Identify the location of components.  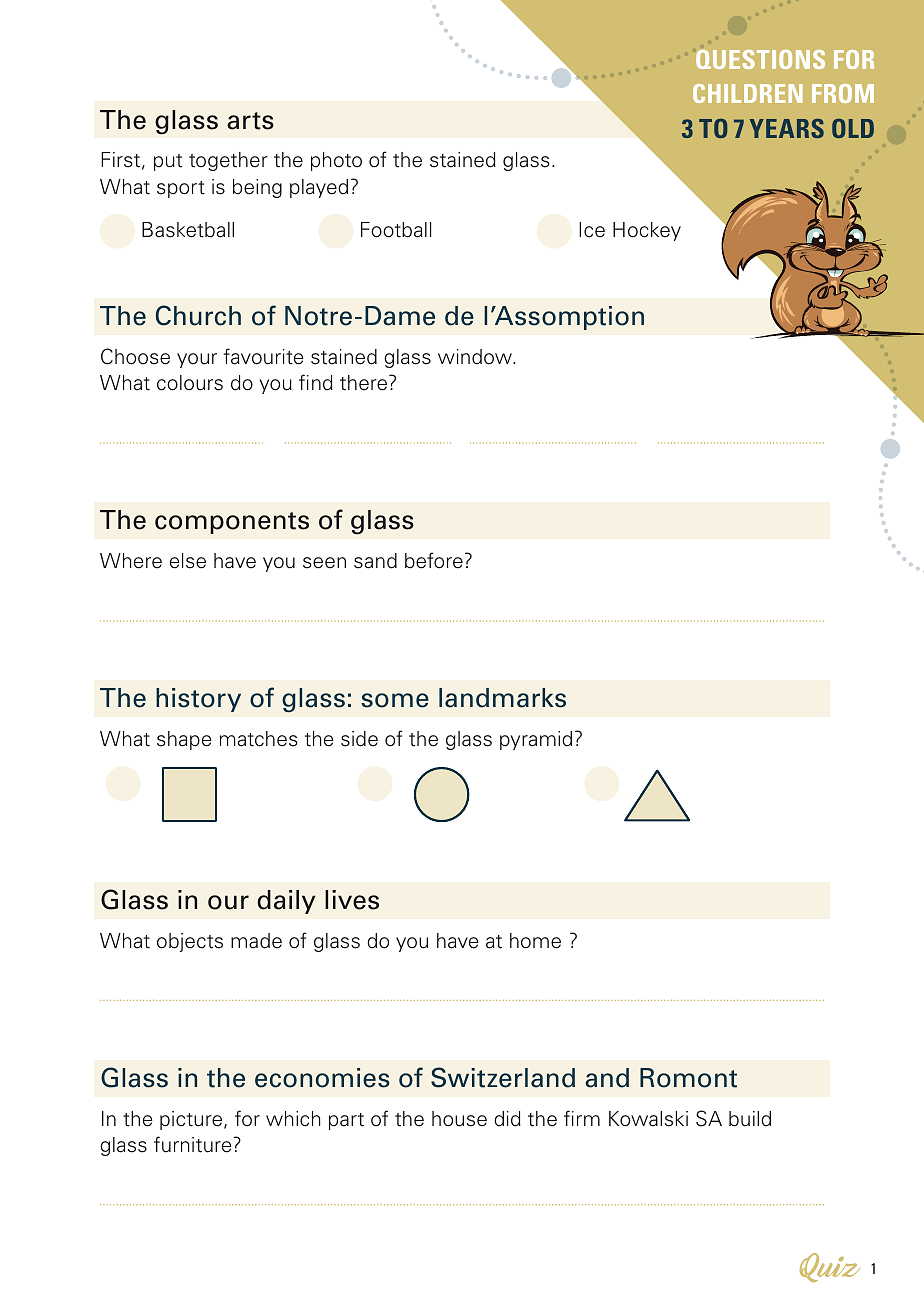
(232, 523).
